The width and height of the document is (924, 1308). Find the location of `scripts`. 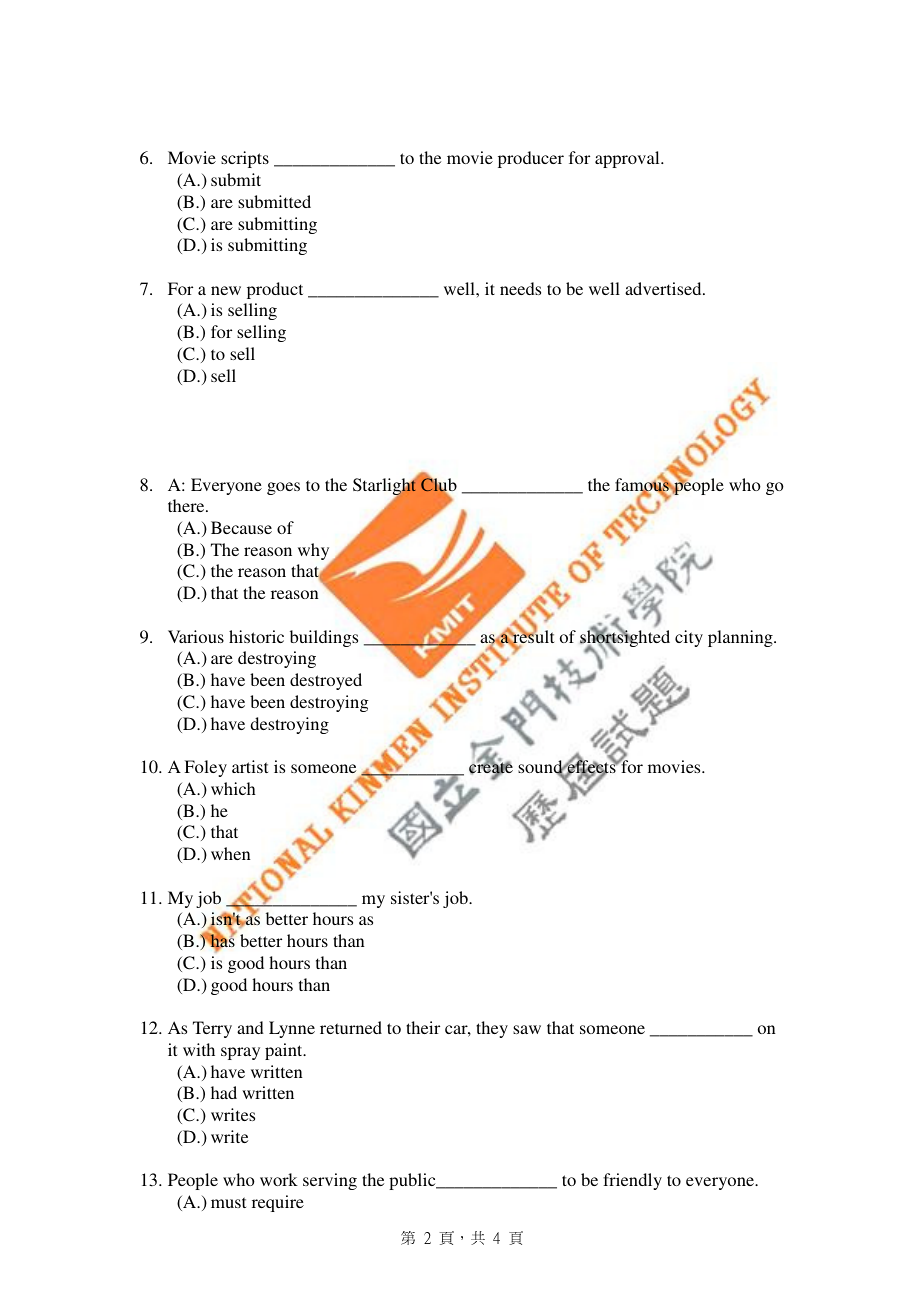

scripts is located at coordinates (245, 159).
